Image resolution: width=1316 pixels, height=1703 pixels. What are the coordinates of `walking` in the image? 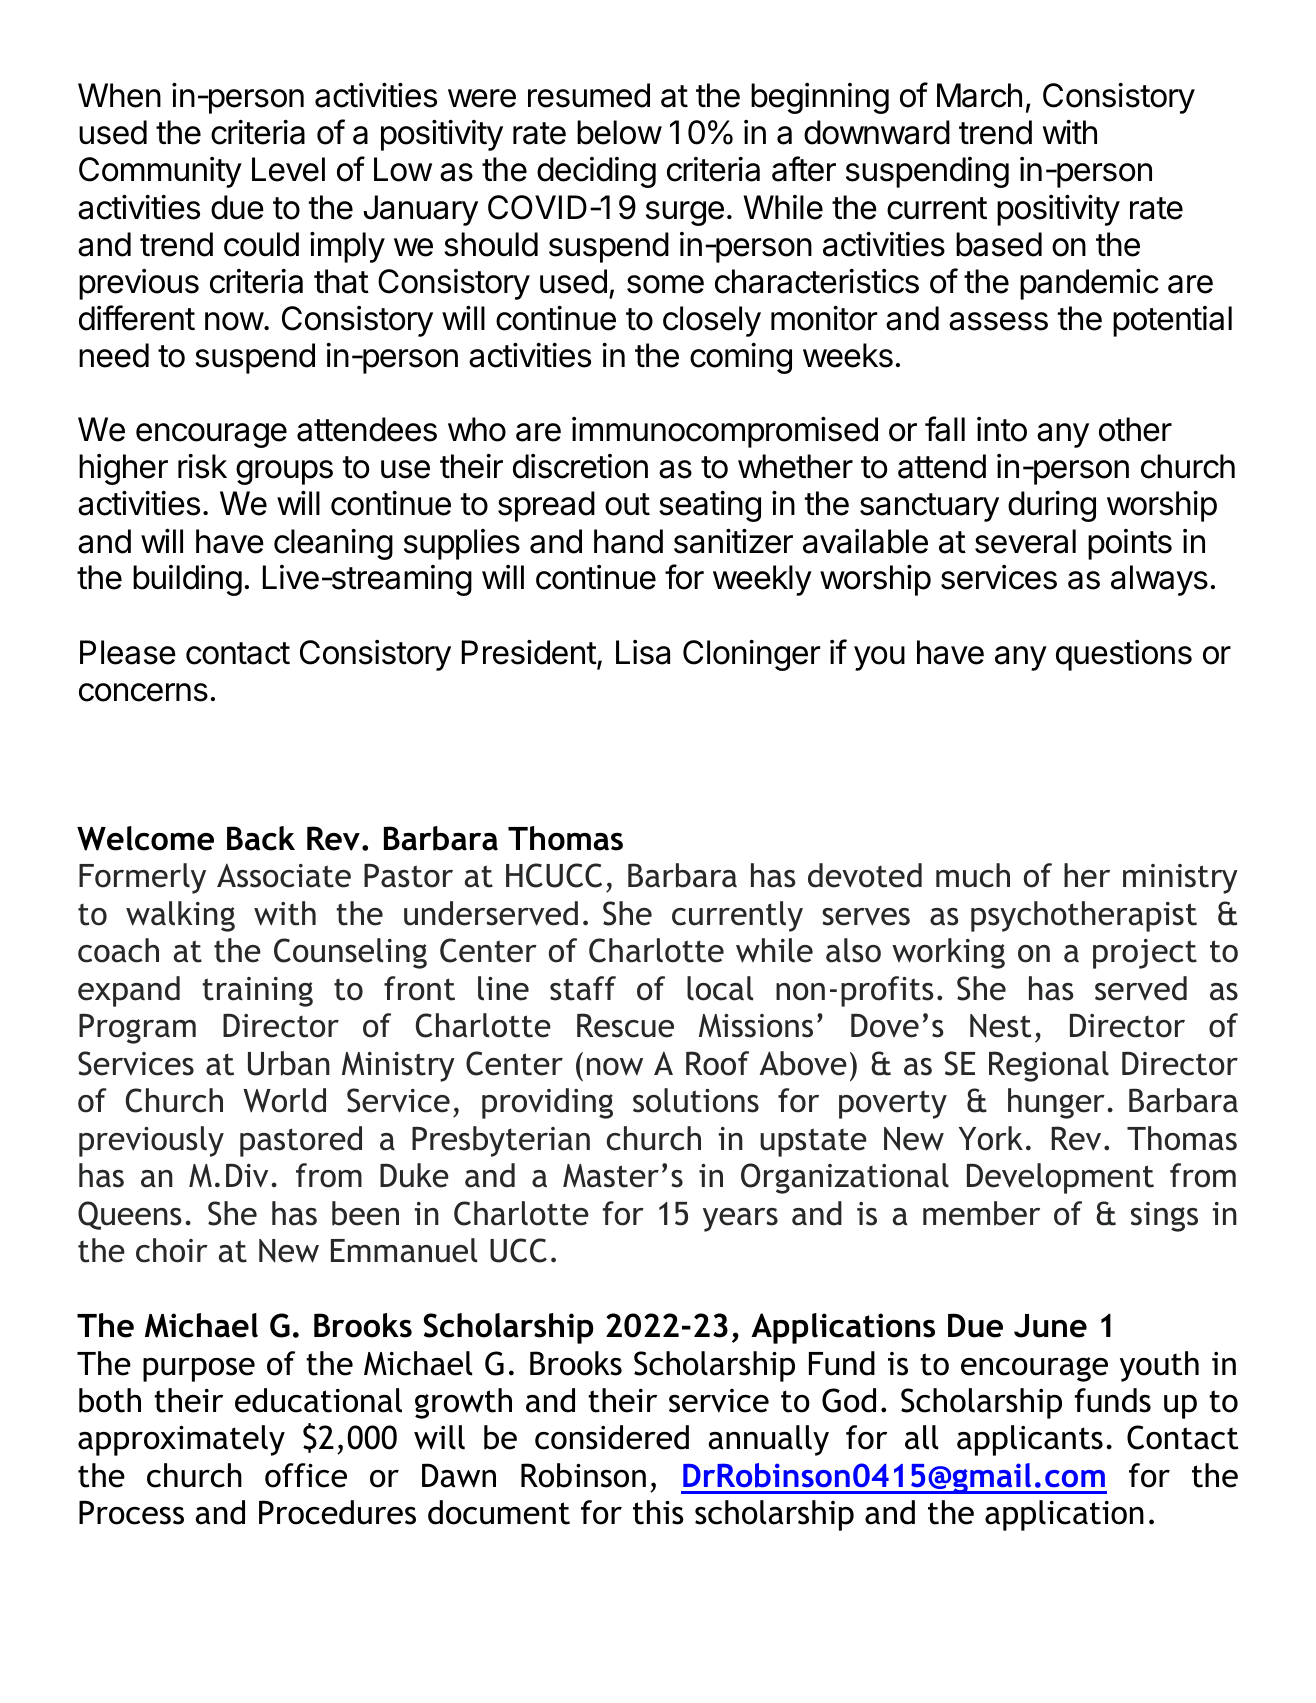 It's located at (180, 916).
